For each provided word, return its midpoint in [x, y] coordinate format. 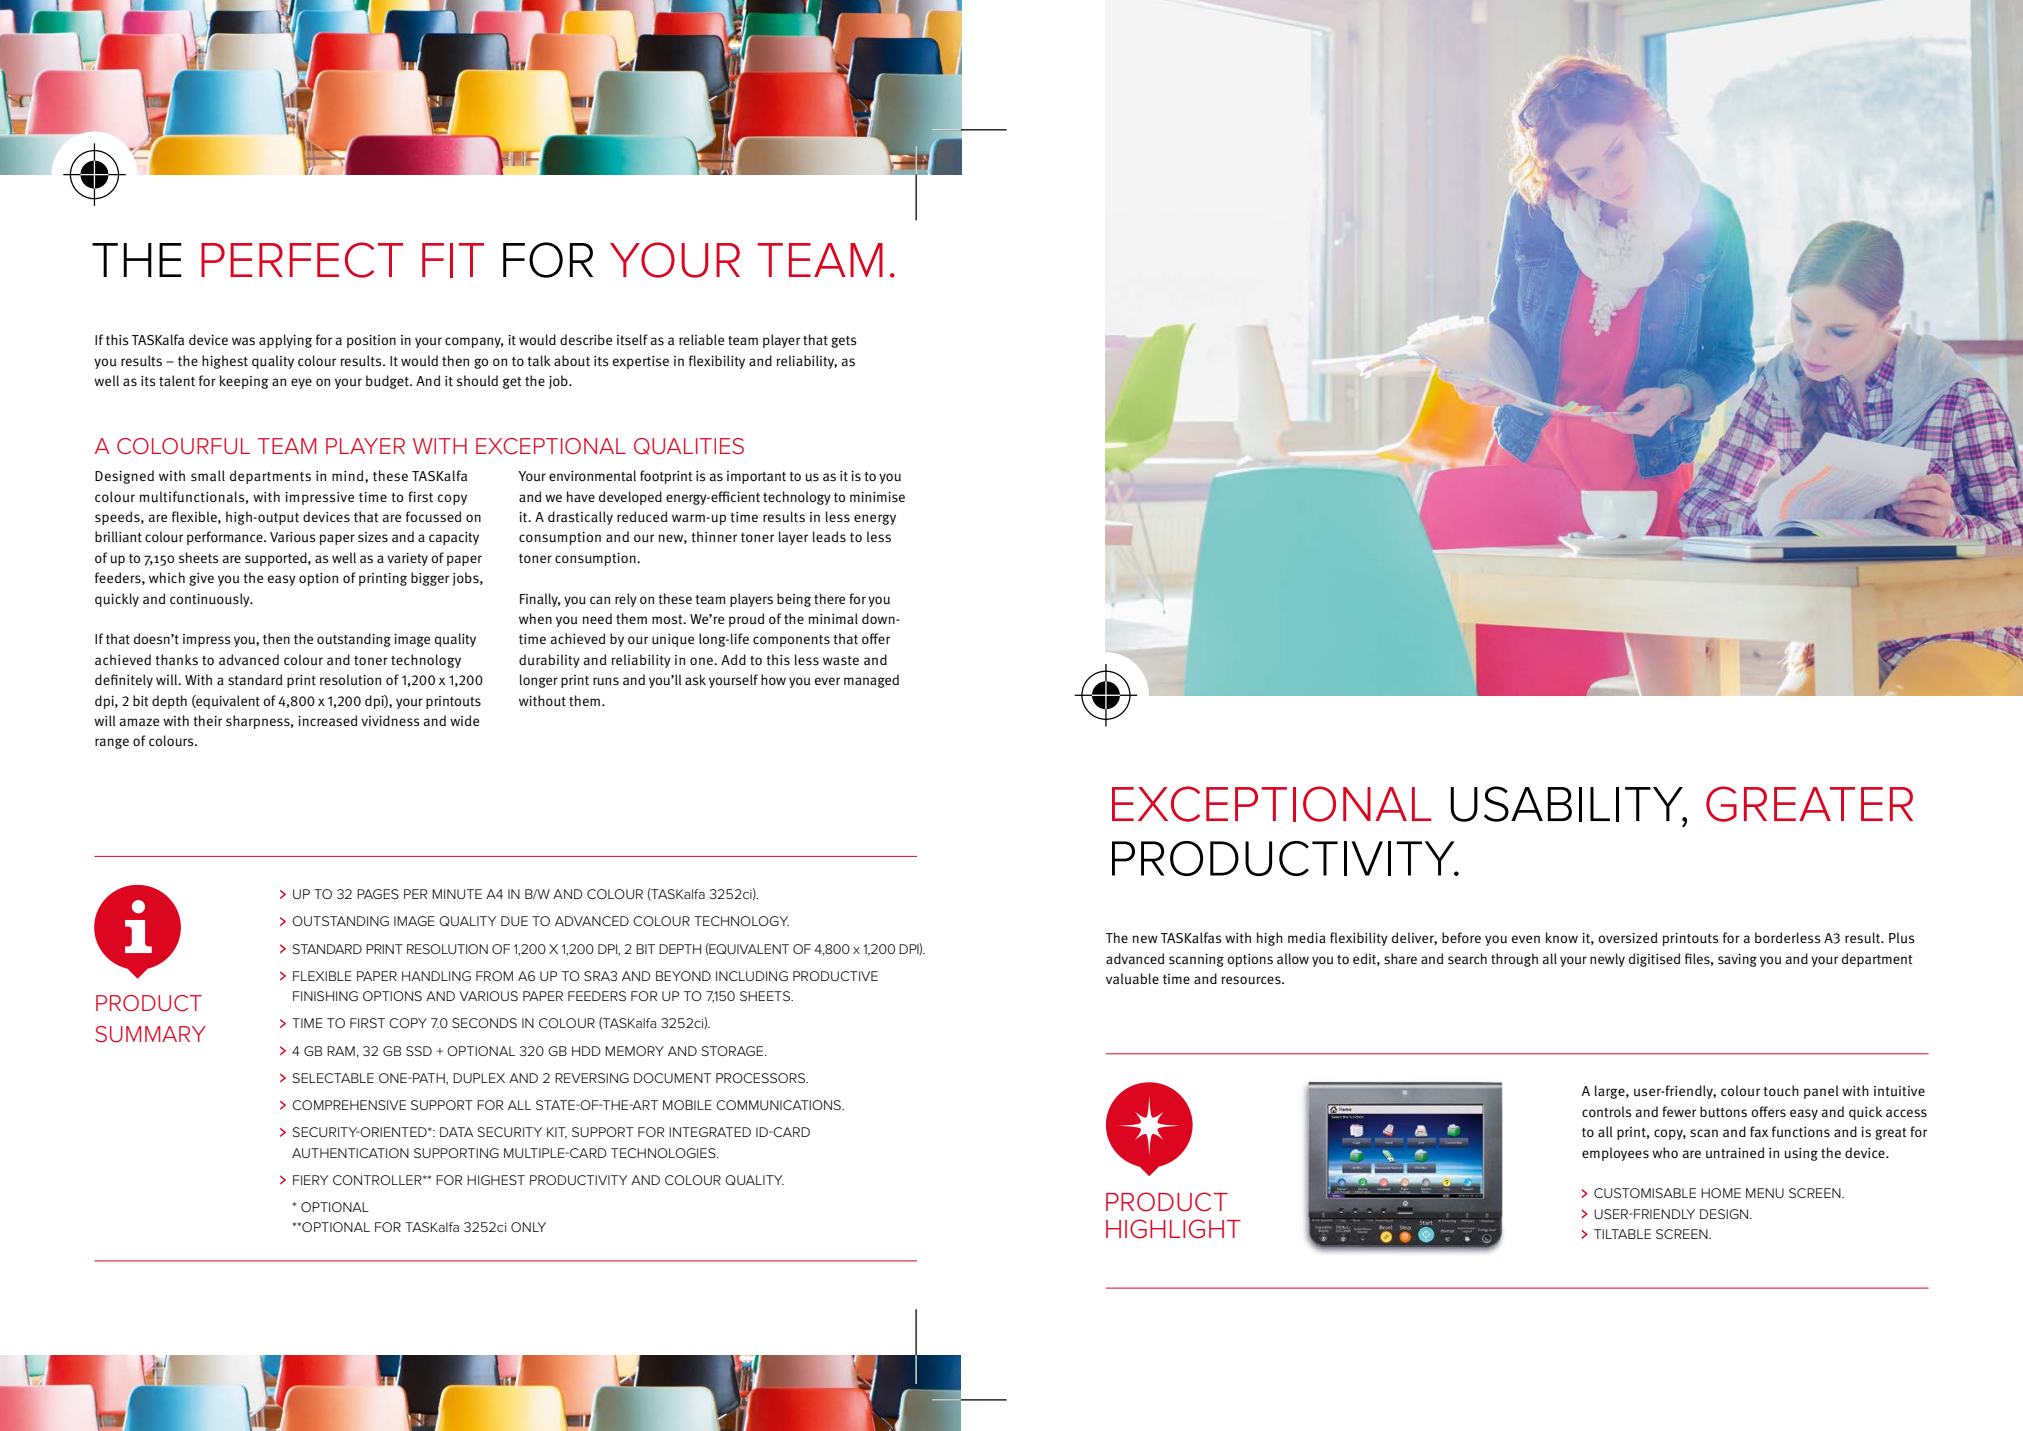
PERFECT [302, 260]
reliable [701, 339]
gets [844, 342]
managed [871, 681]
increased [327, 720]
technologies [664, 1153]
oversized [1627, 938]
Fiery [310, 1180]
